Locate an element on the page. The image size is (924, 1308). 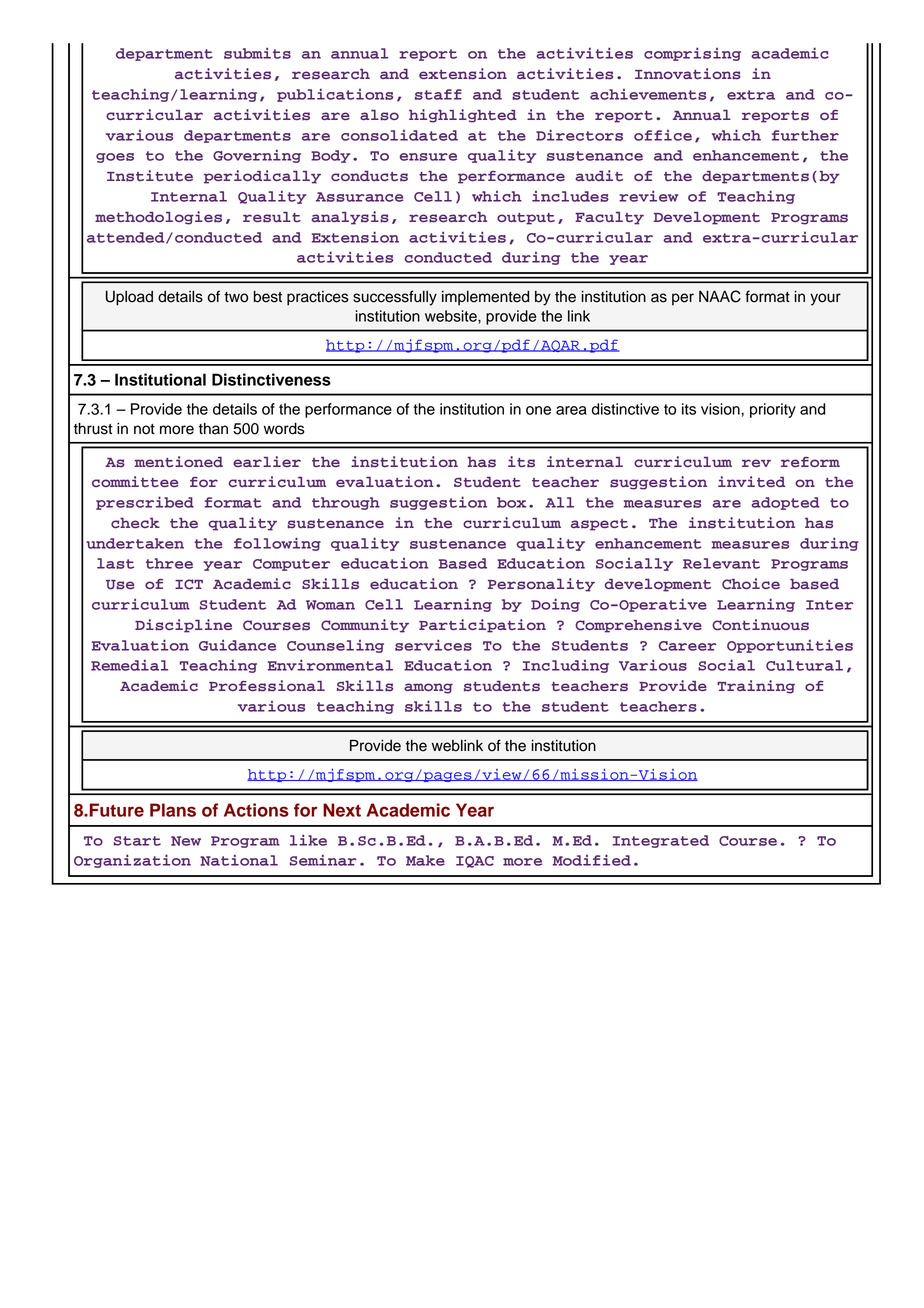
website is located at coordinates (452, 316).
